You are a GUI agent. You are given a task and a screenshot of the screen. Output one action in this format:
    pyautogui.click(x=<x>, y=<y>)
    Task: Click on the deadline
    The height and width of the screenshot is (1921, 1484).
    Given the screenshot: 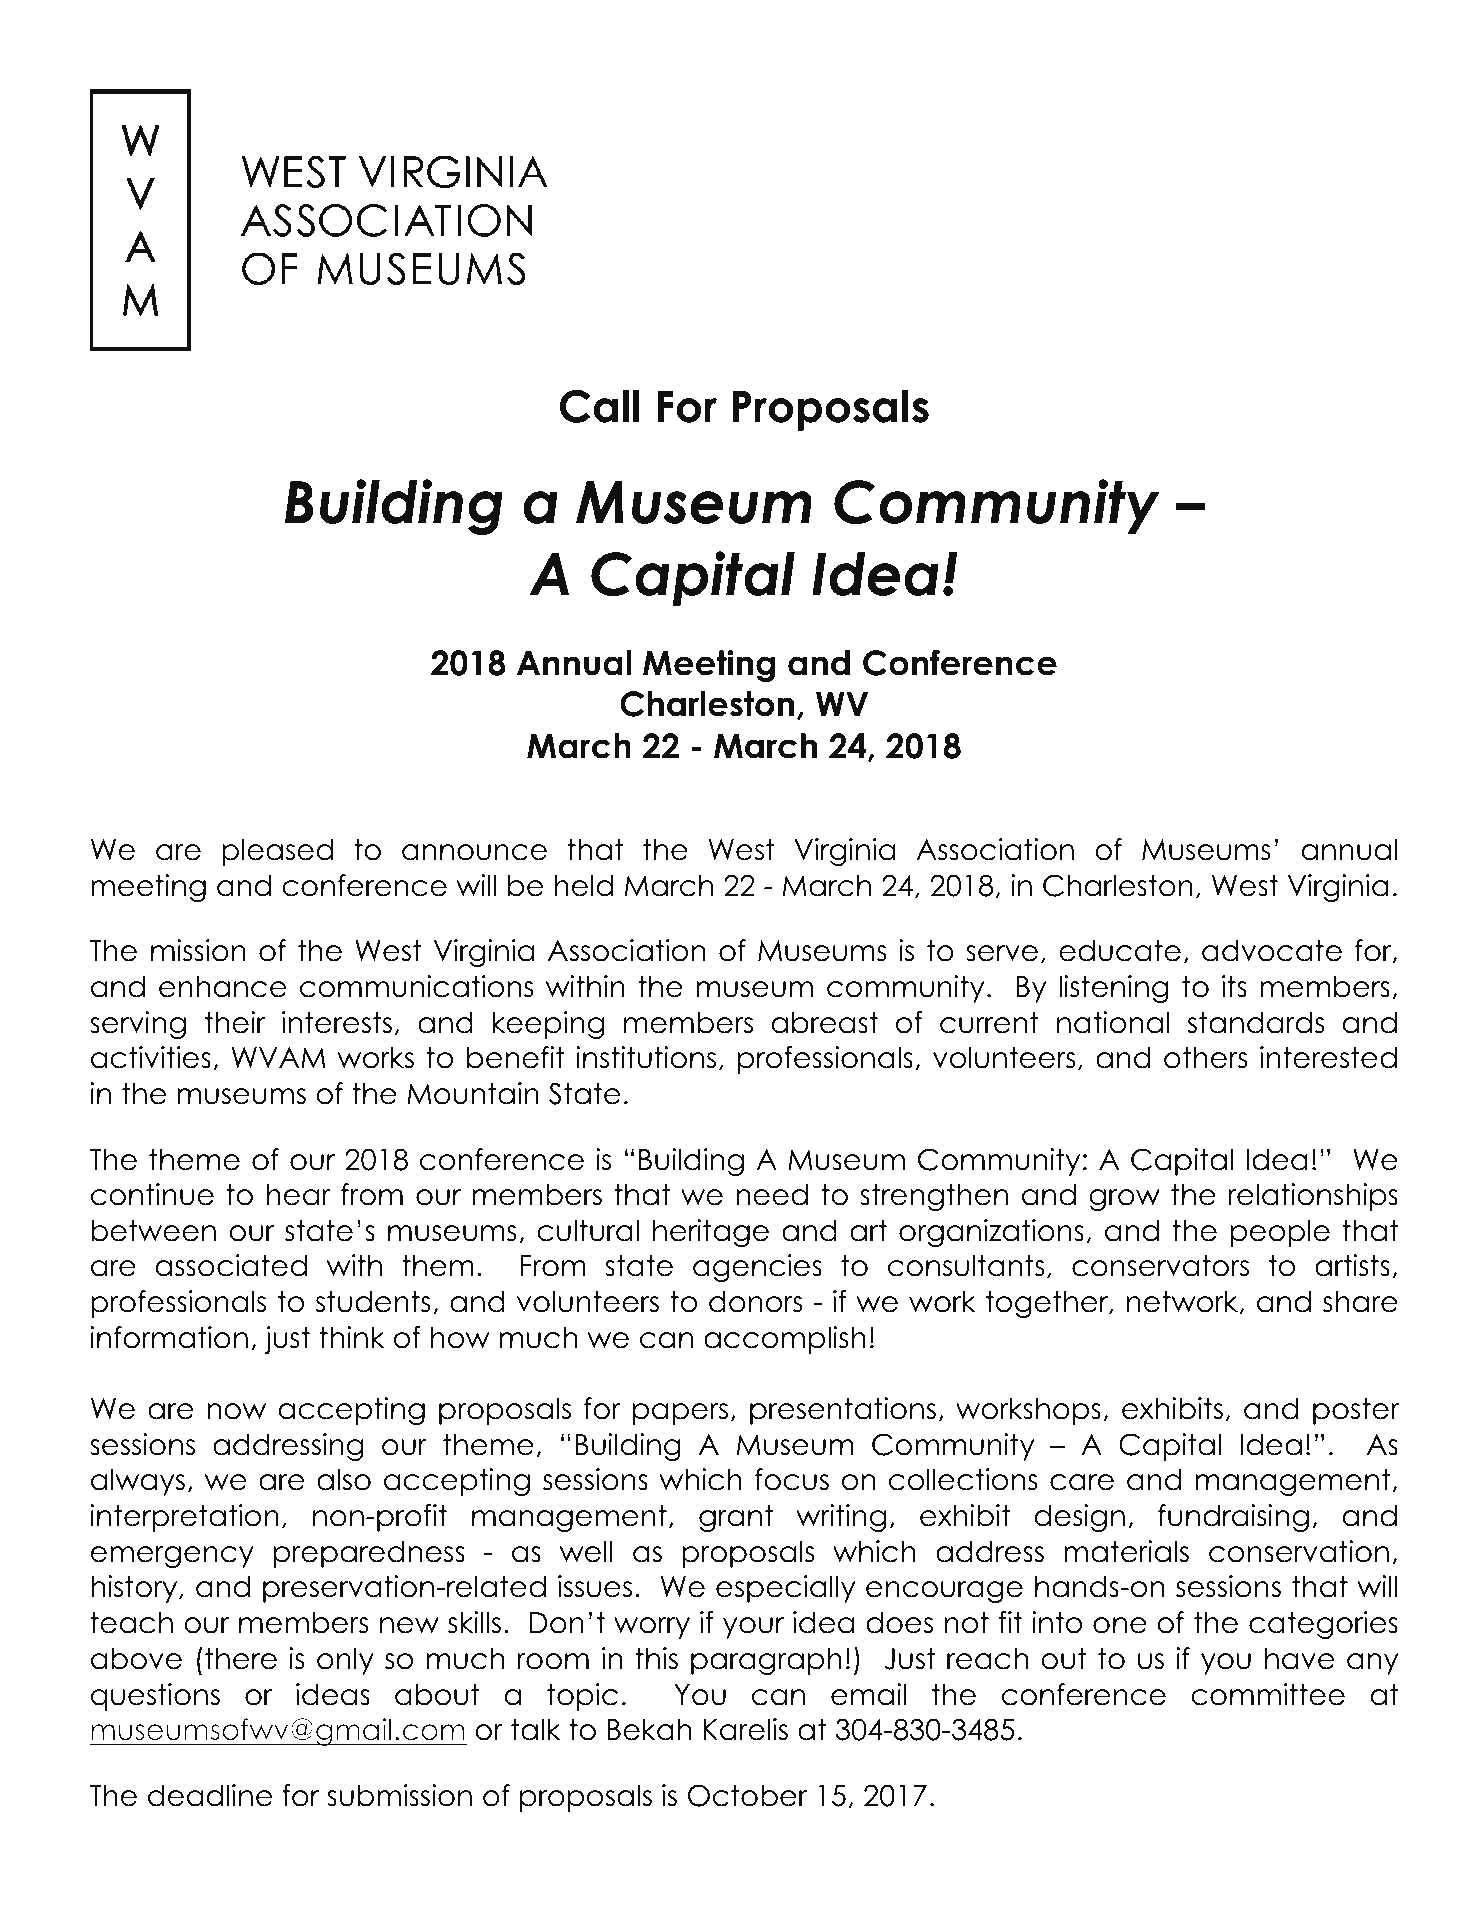 What is the action you would take?
    pyautogui.click(x=210, y=1795)
